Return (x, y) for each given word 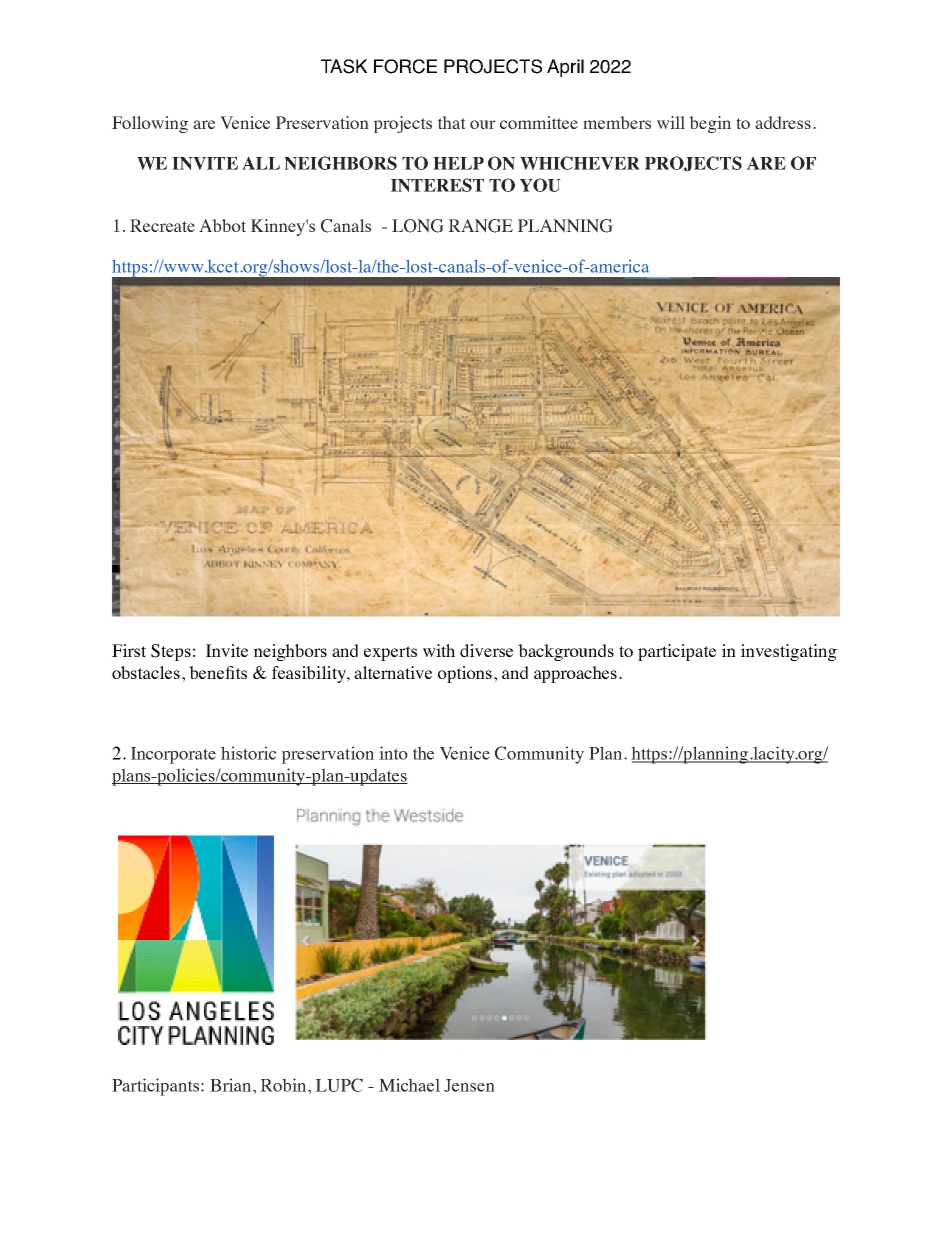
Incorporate (173, 755)
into (393, 753)
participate (677, 652)
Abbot (222, 225)
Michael (409, 1085)
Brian (232, 1085)
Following (150, 124)
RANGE (480, 226)
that (452, 122)
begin (710, 124)
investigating (789, 652)
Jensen (469, 1085)
